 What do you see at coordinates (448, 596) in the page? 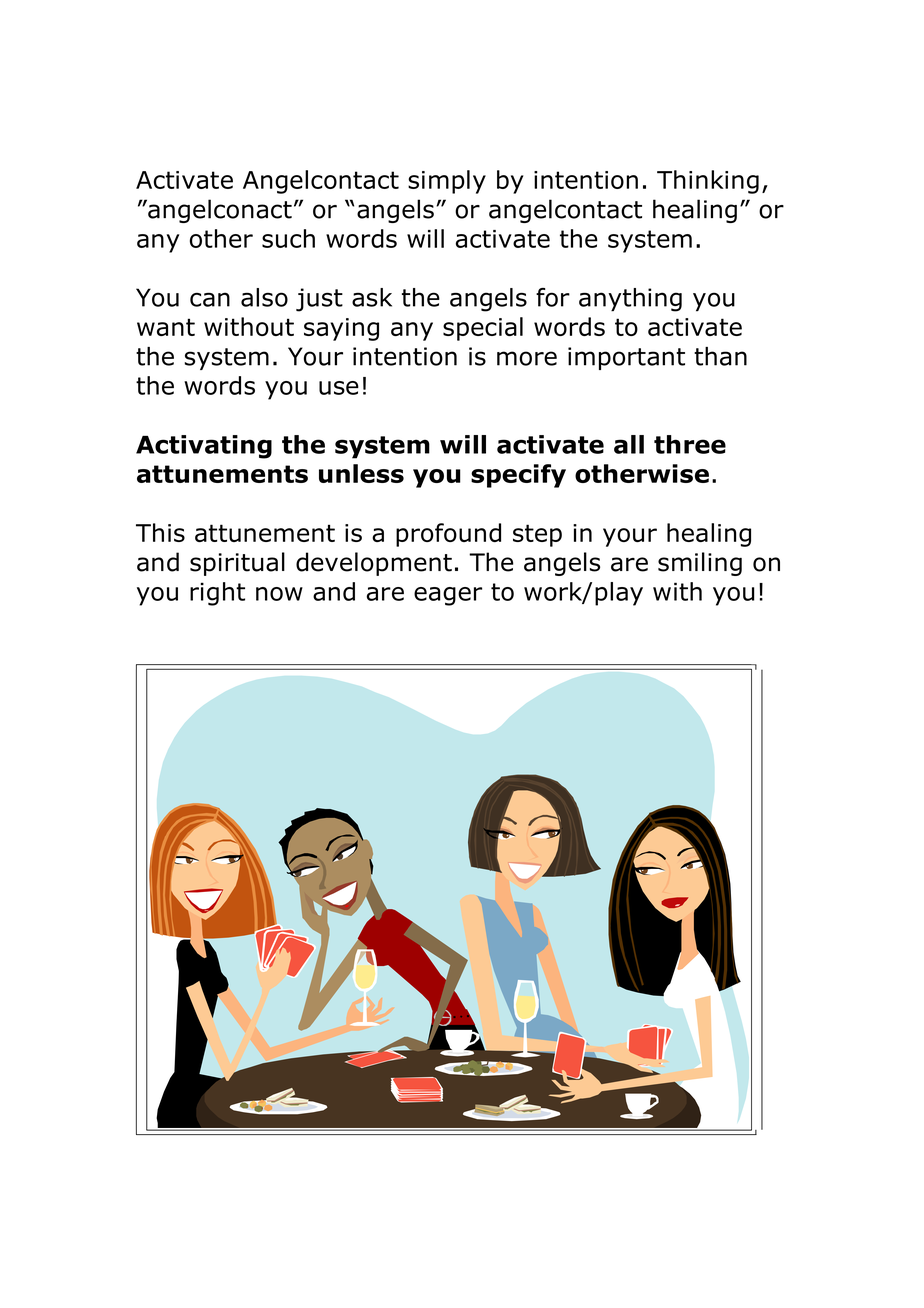
I see `eager` at bounding box center [448, 596].
